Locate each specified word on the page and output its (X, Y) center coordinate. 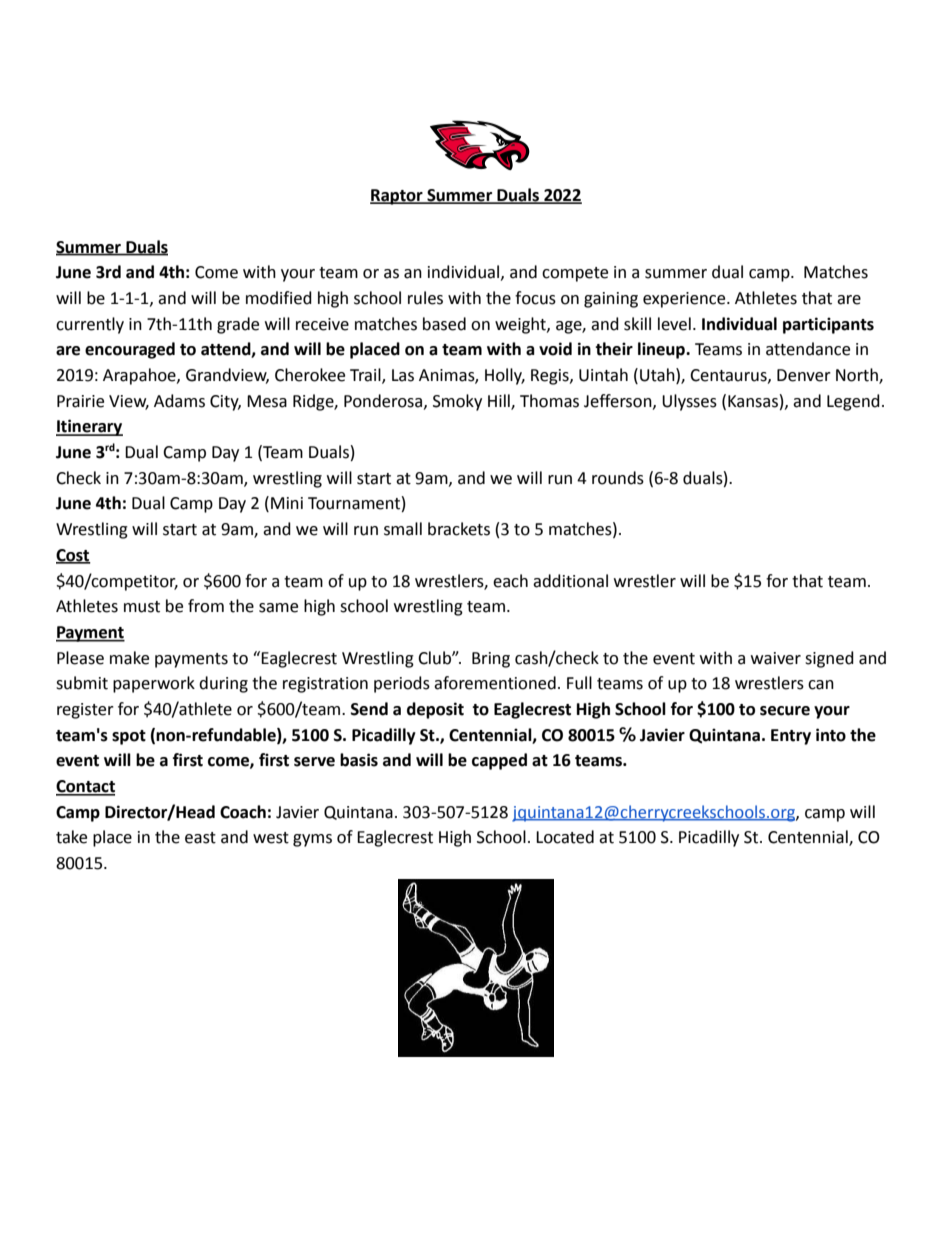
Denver (804, 375)
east (200, 838)
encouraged (130, 350)
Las (403, 375)
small (403, 529)
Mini (287, 503)
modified (279, 298)
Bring (491, 660)
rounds (618, 478)
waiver (776, 658)
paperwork (154, 684)
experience (685, 300)
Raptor (397, 197)
